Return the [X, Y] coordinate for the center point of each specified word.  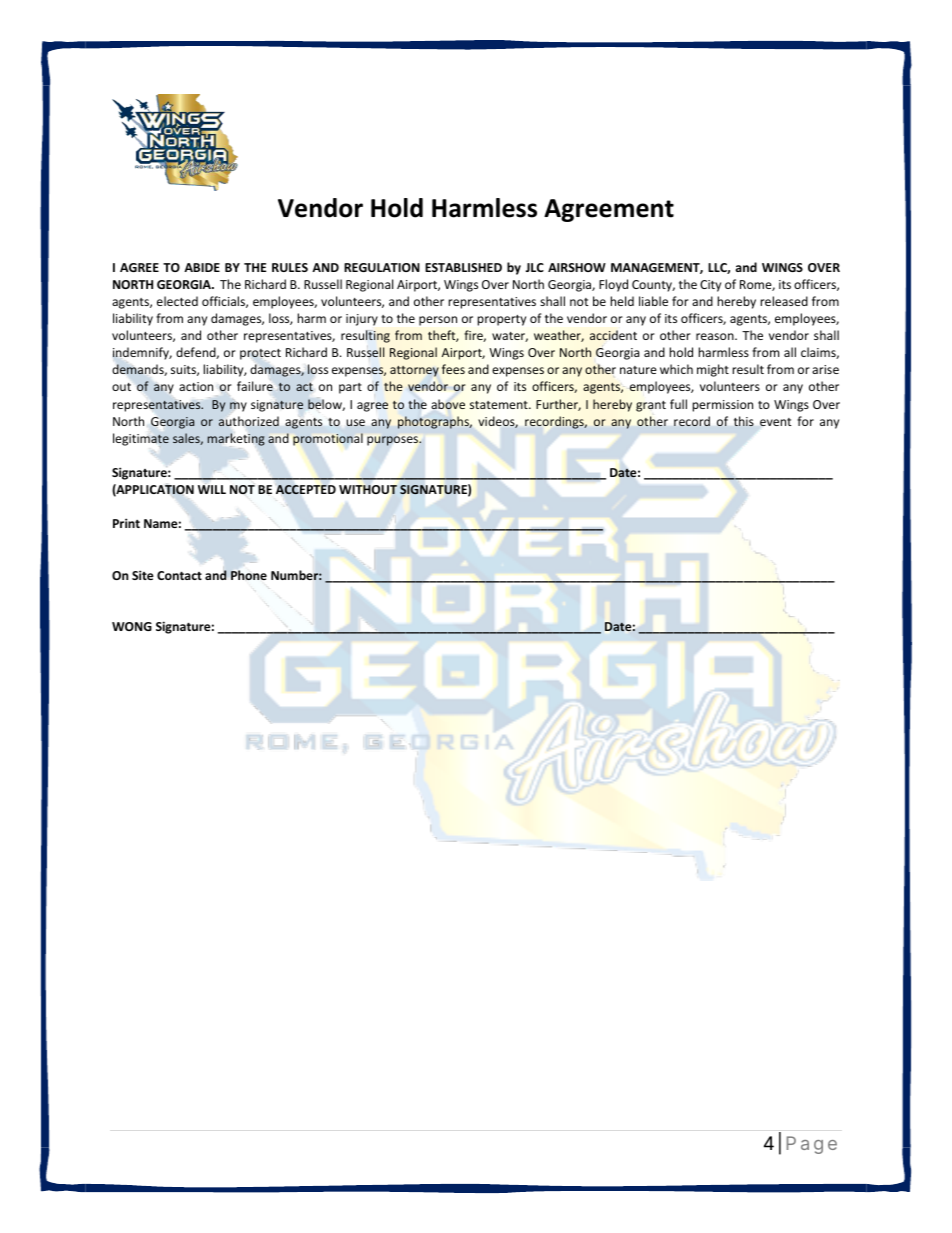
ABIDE [202, 267]
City [710, 286]
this [744, 421]
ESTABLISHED [463, 267]
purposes [394, 441]
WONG [132, 626]
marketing [236, 439]
